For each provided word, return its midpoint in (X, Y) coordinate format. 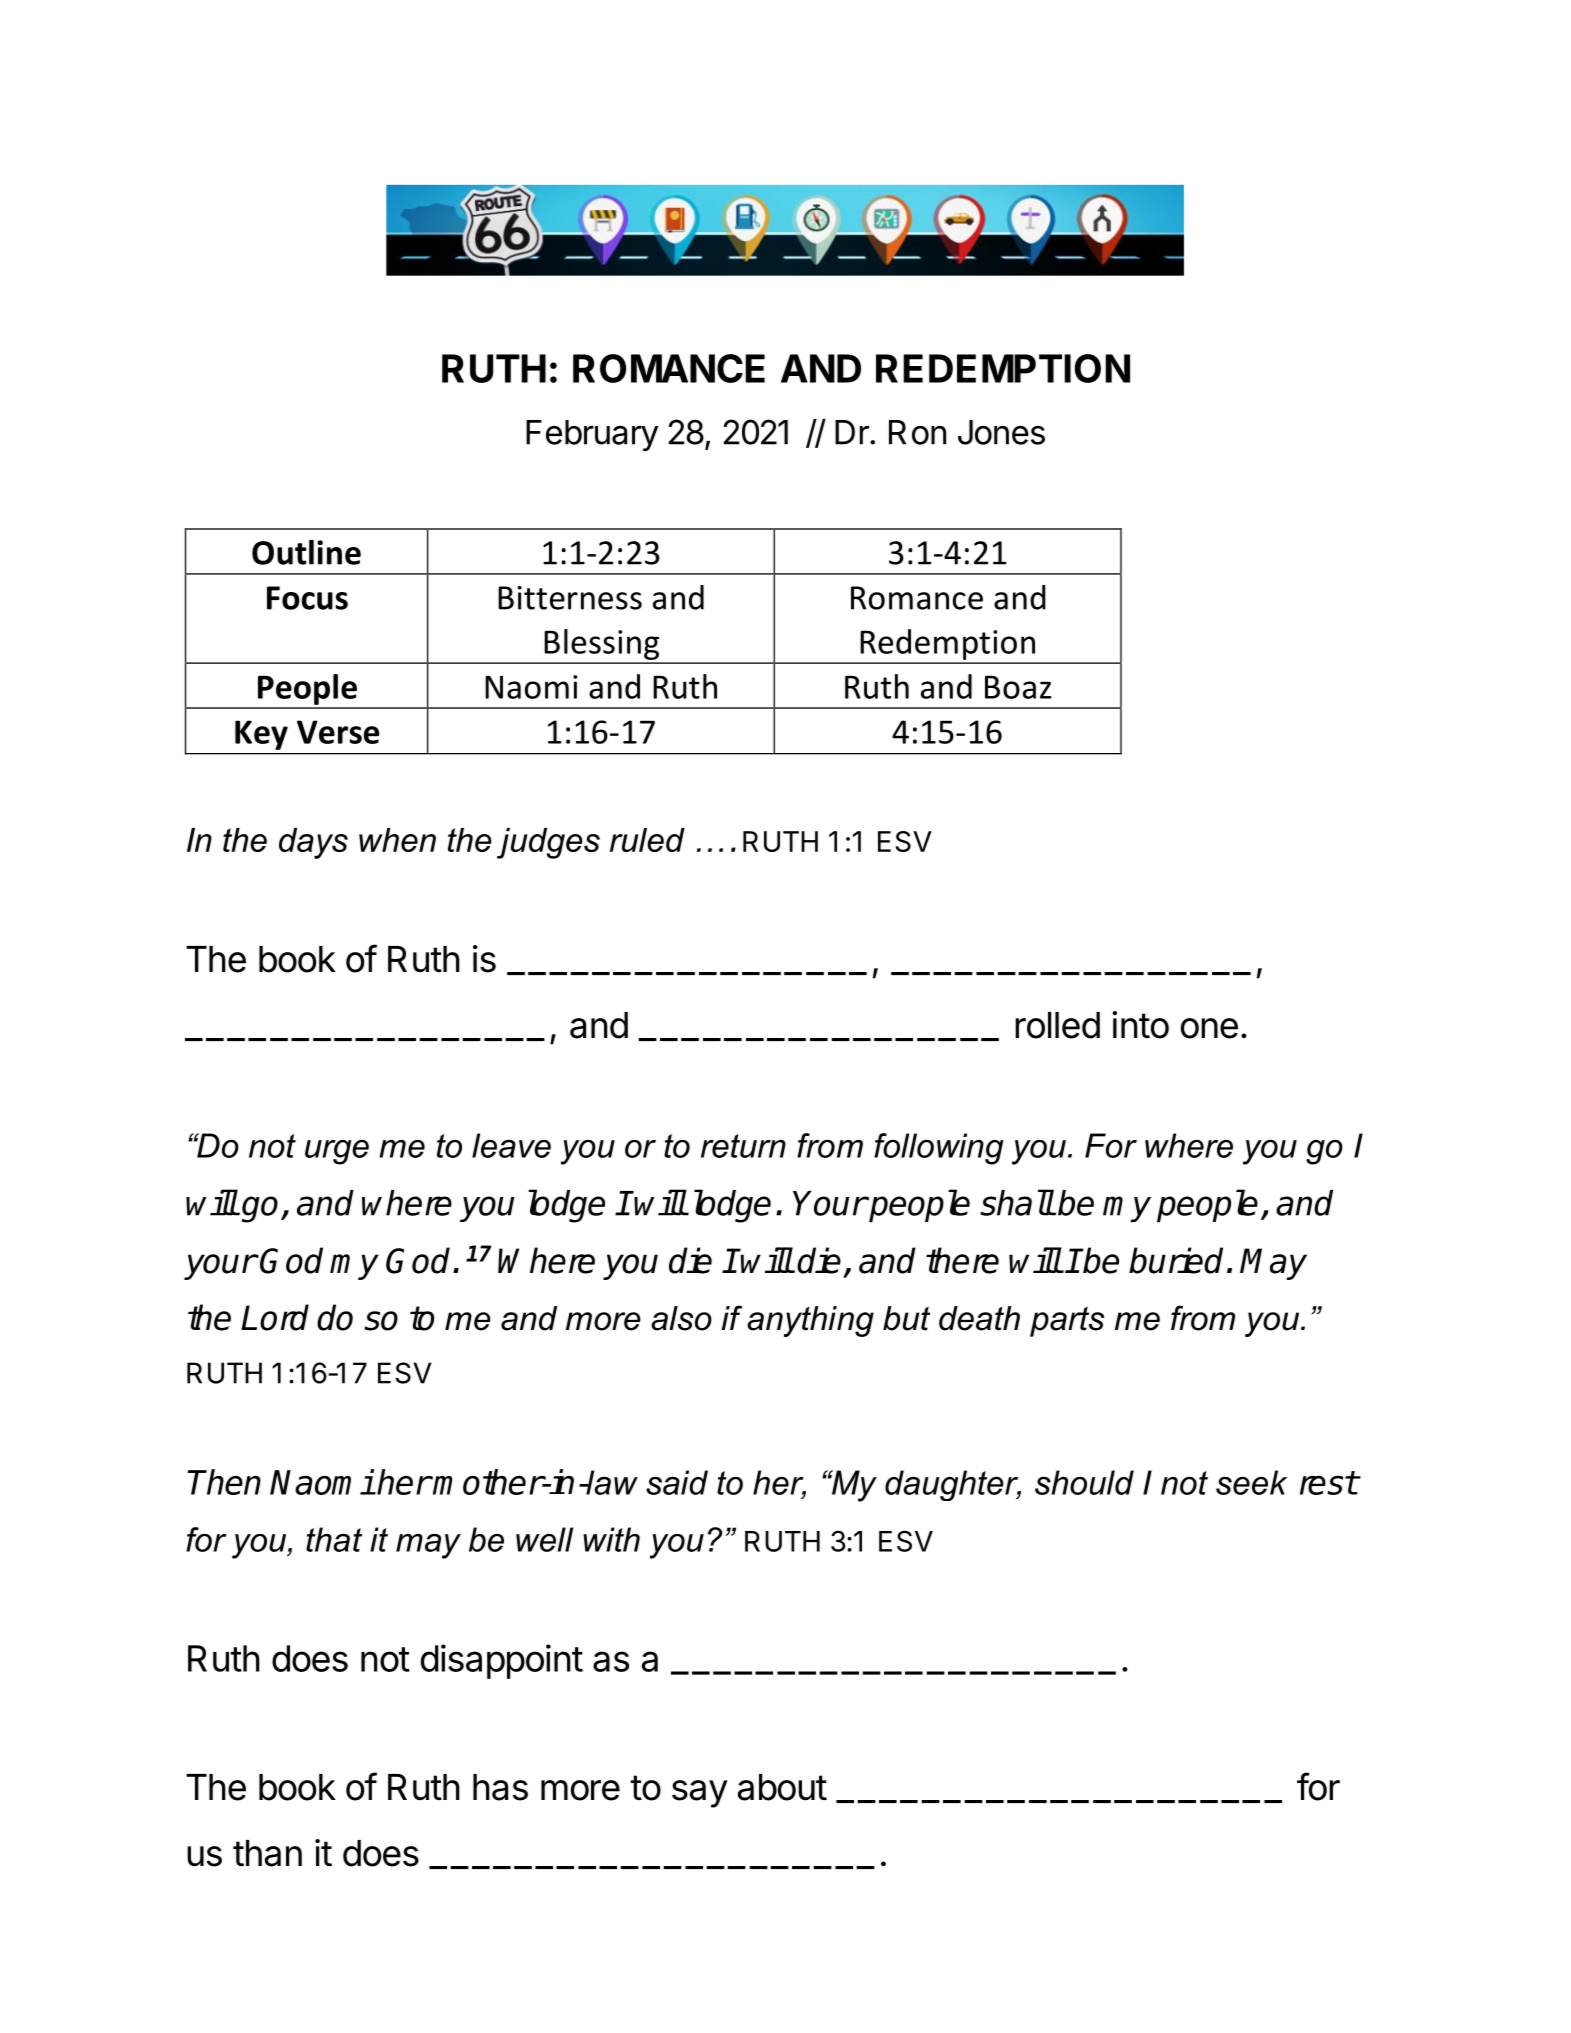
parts (1067, 1321)
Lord (275, 1317)
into (1140, 1025)
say (700, 1794)
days (313, 843)
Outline (306, 552)
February (592, 435)
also (681, 1318)
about (782, 1787)
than (267, 1853)
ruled (647, 840)
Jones (1001, 432)
